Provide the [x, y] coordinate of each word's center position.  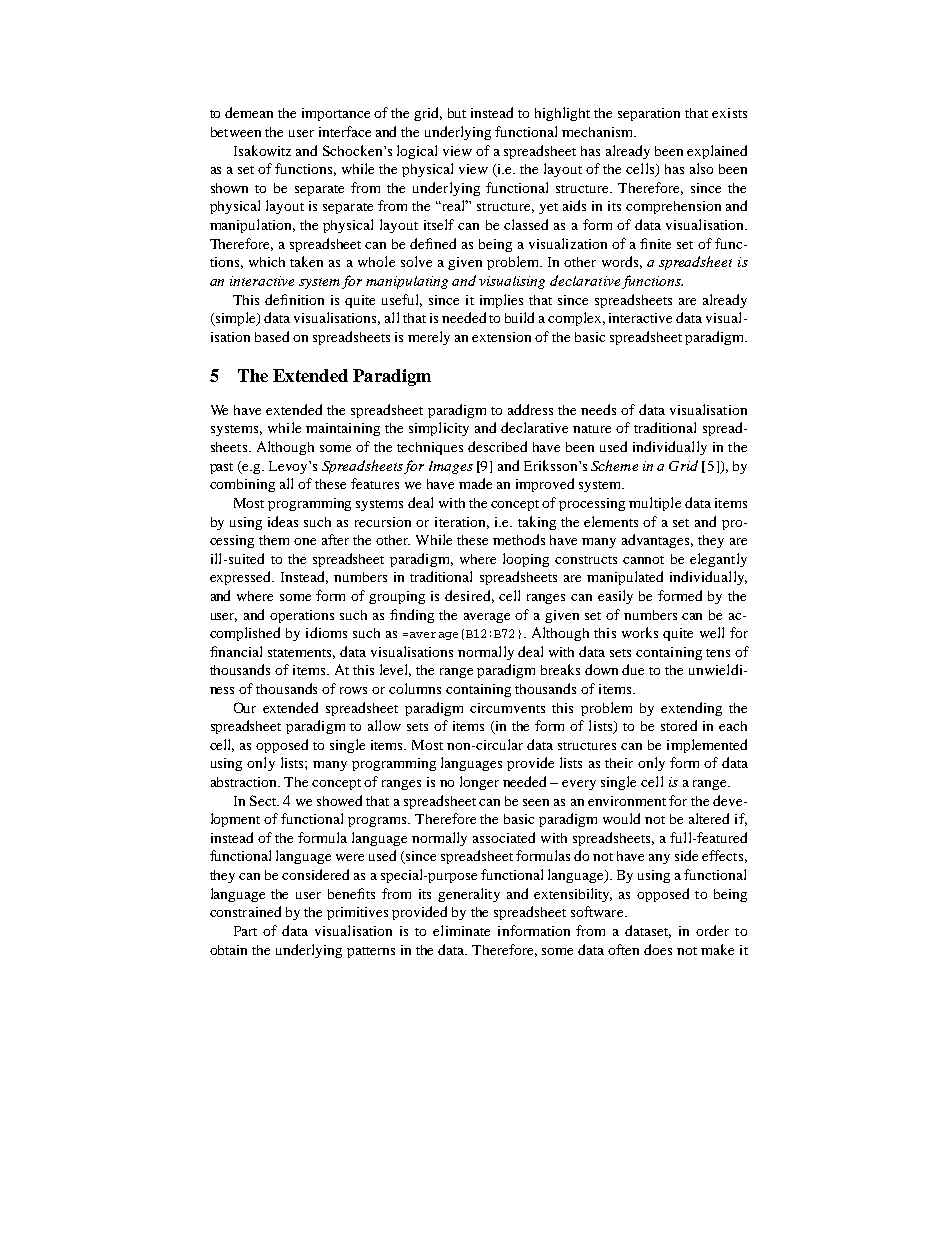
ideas [283, 521]
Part [245, 931]
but [457, 113]
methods [519, 539]
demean [249, 112]
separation [649, 114]
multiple [655, 504]
